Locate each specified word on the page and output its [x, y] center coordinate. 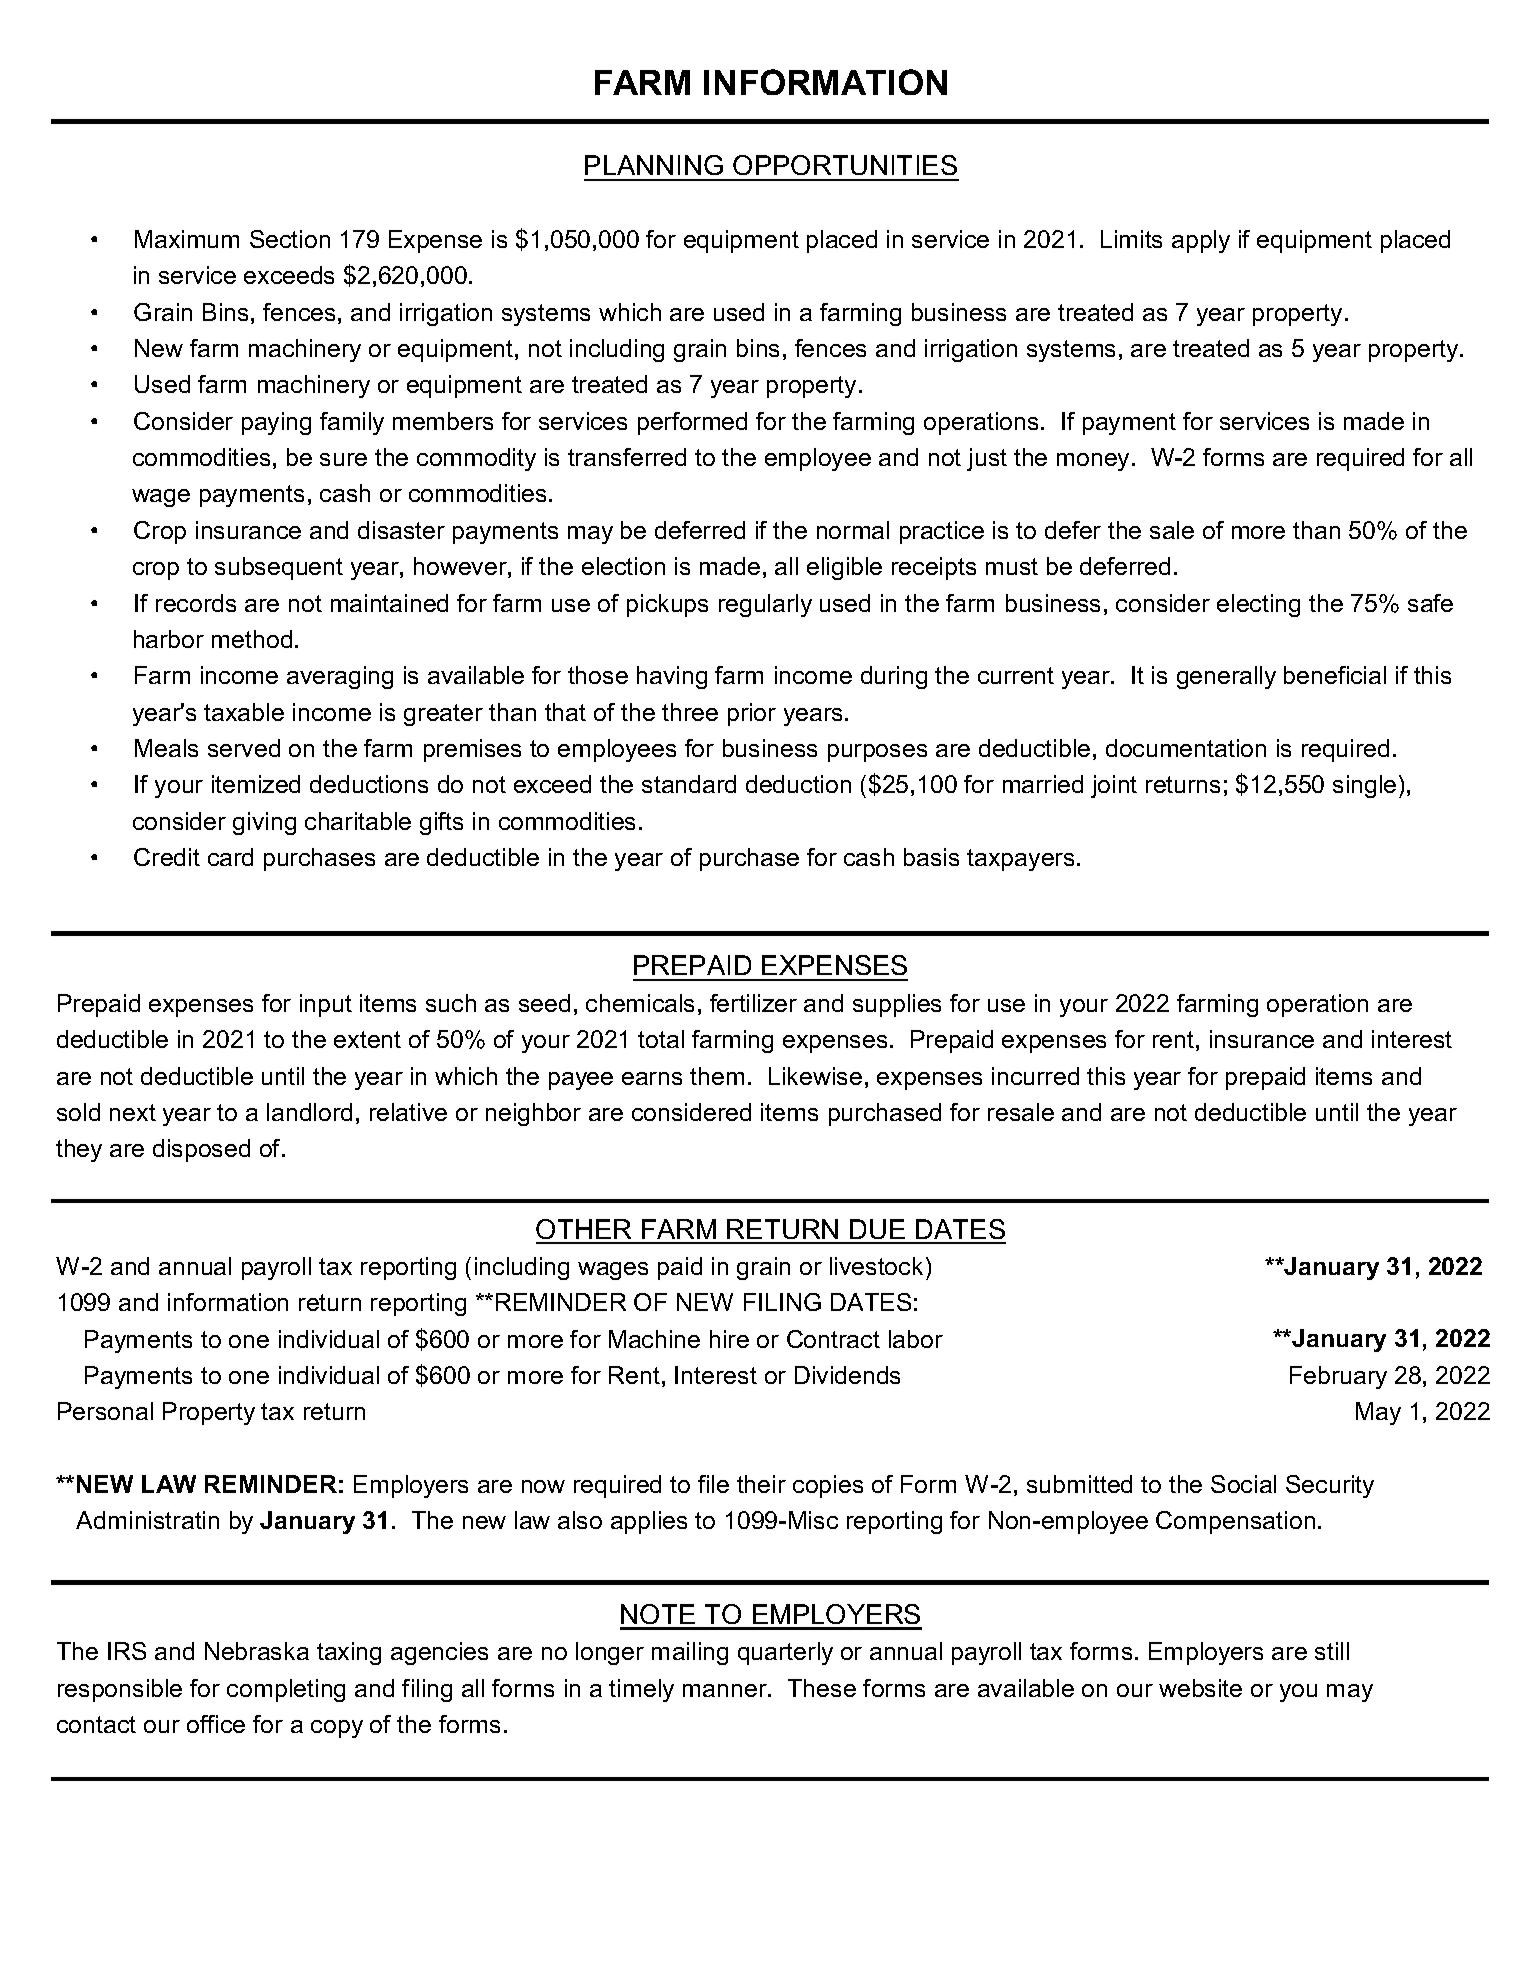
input [326, 1005]
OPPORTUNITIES [845, 165]
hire [729, 1339]
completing [286, 1690]
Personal [105, 1411]
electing [1258, 605]
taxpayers [1020, 860]
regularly [765, 605]
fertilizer [753, 1003]
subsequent [279, 568]
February [1338, 1377]
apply [1201, 241]
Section [290, 239]
